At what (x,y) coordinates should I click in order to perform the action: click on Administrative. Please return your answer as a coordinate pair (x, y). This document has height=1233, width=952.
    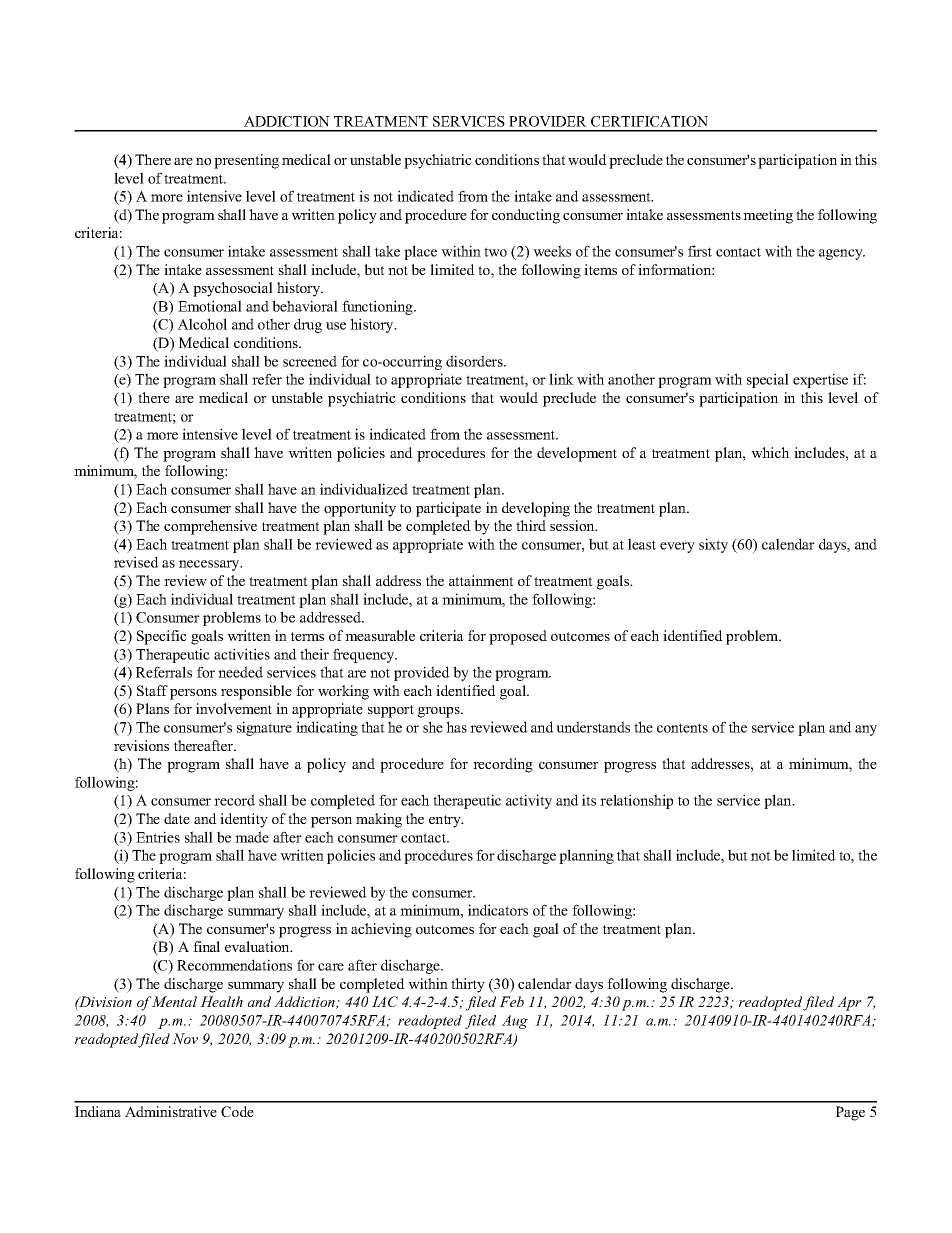
    Looking at the image, I should click on (171, 1111).
